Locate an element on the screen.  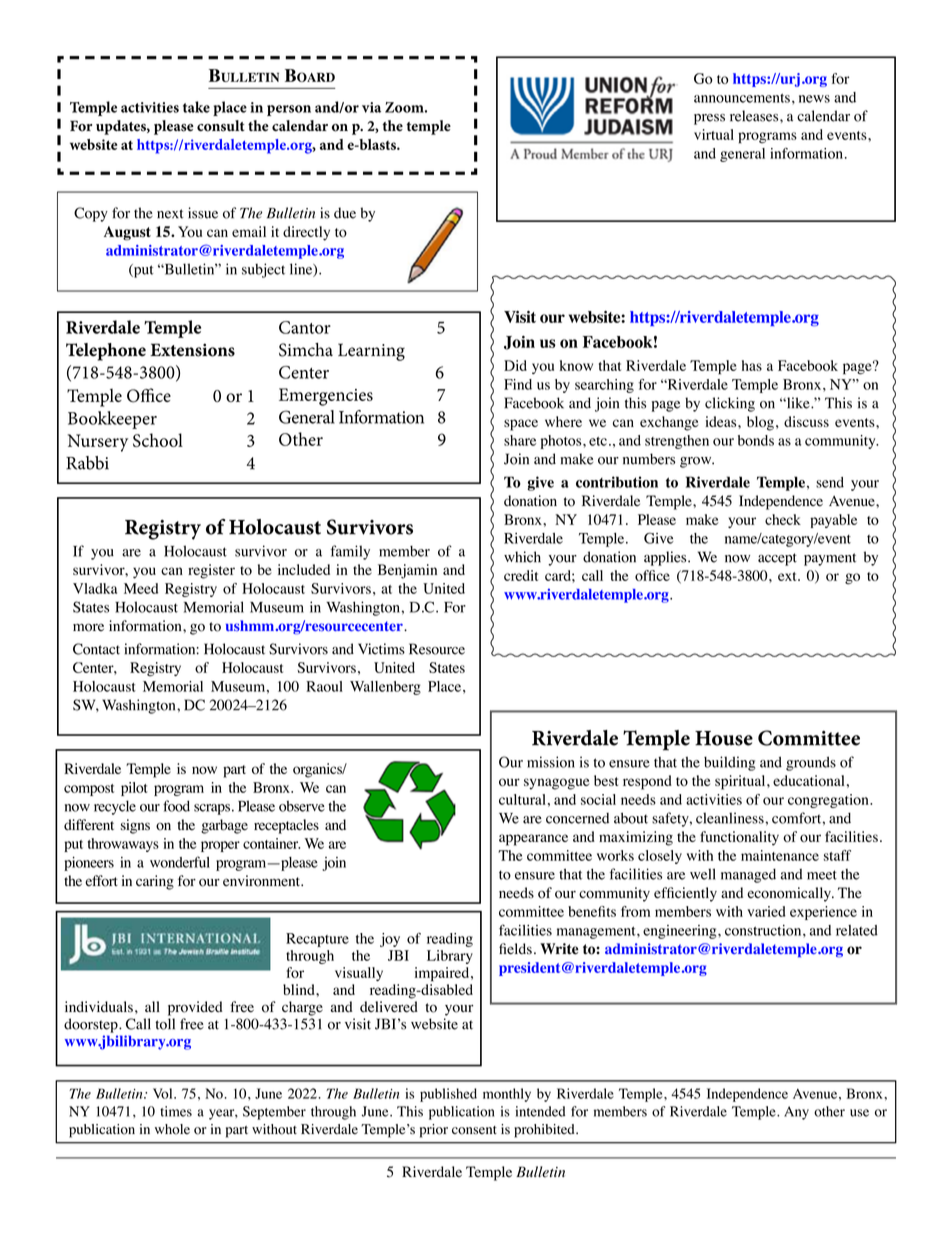
caring is located at coordinates (155, 882).
